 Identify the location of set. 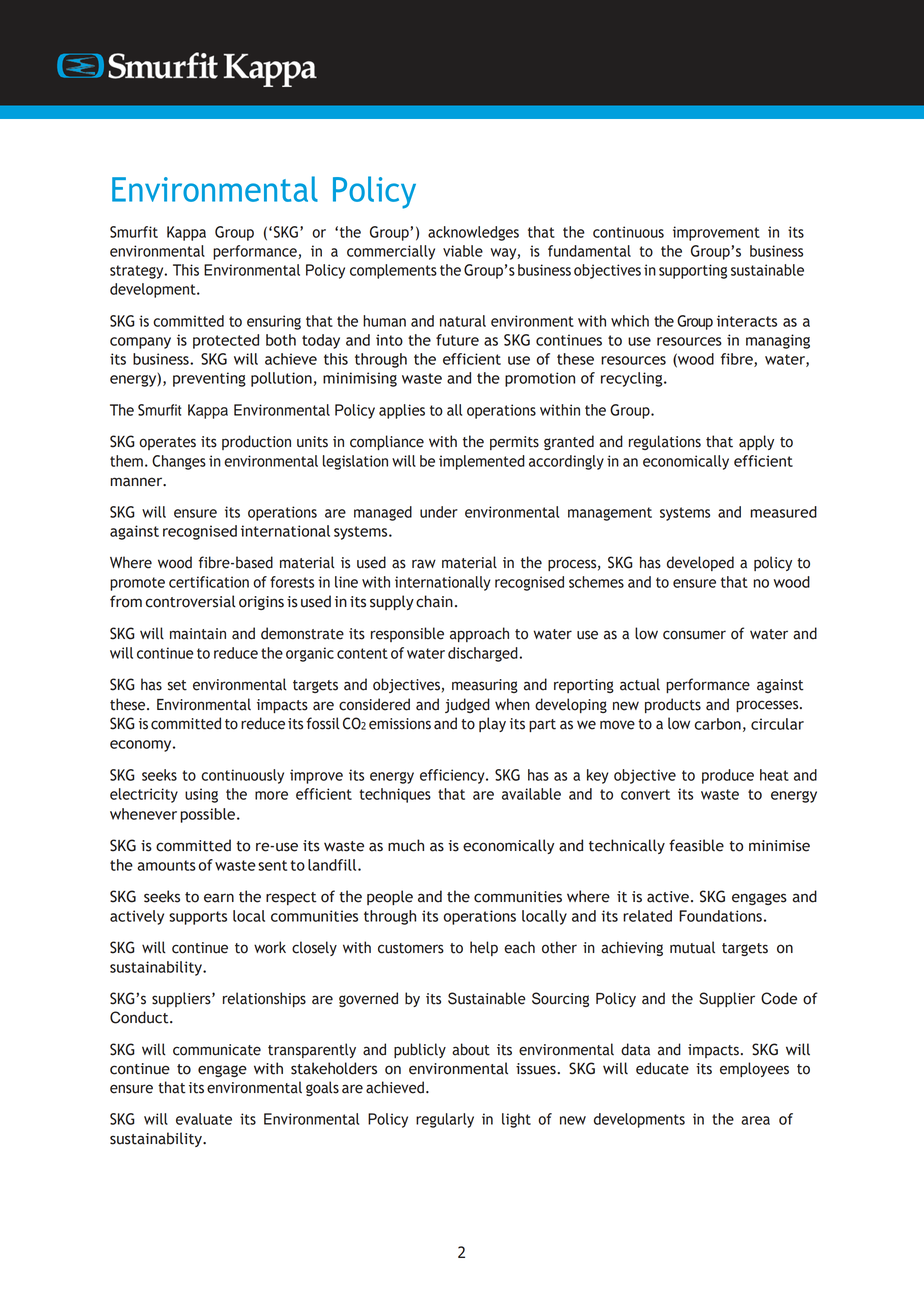
(177, 685).
